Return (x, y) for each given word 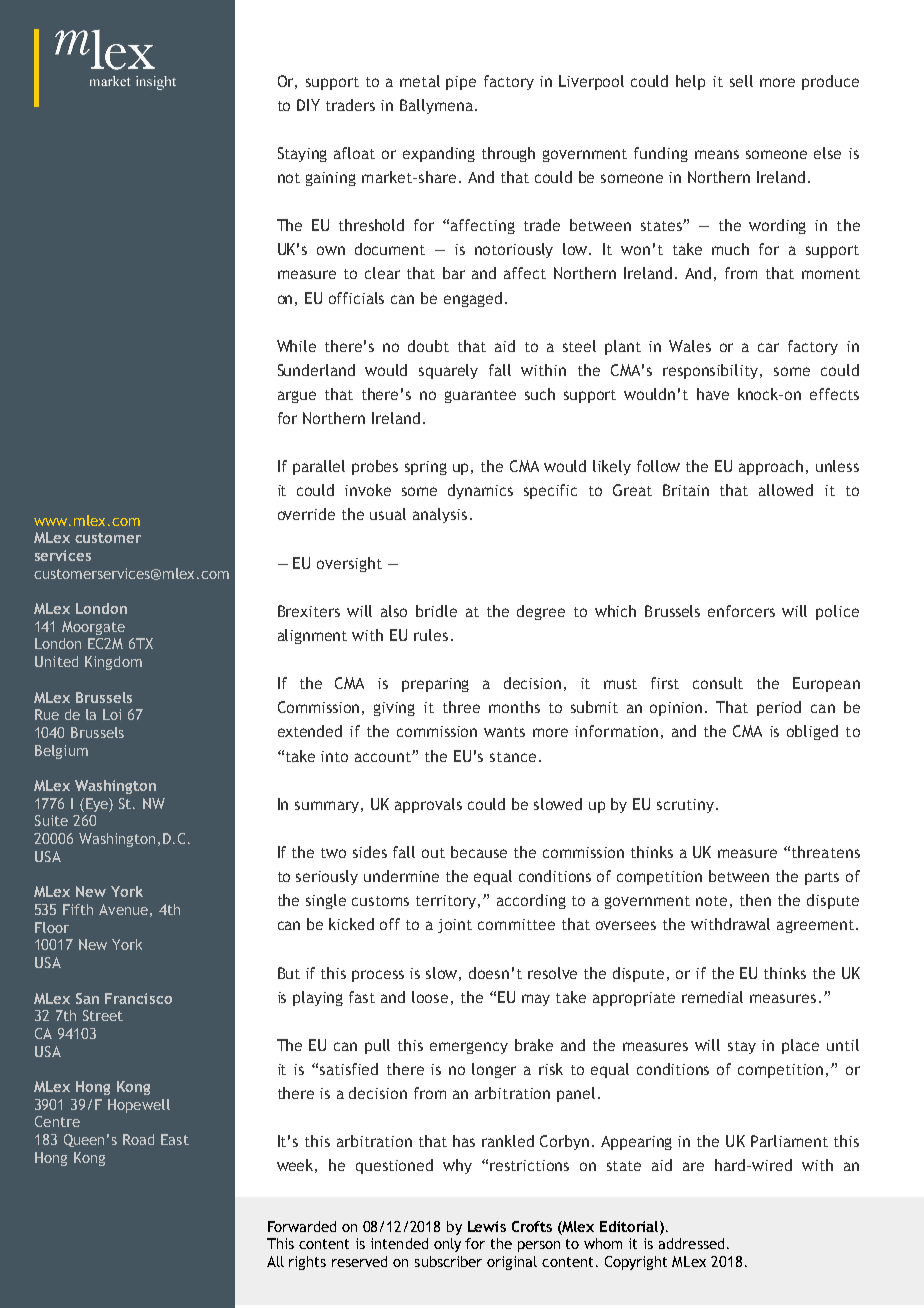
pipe (461, 83)
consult (718, 683)
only (447, 1245)
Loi (112, 714)
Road (138, 1139)
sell (741, 81)
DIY (308, 105)
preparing (435, 685)
